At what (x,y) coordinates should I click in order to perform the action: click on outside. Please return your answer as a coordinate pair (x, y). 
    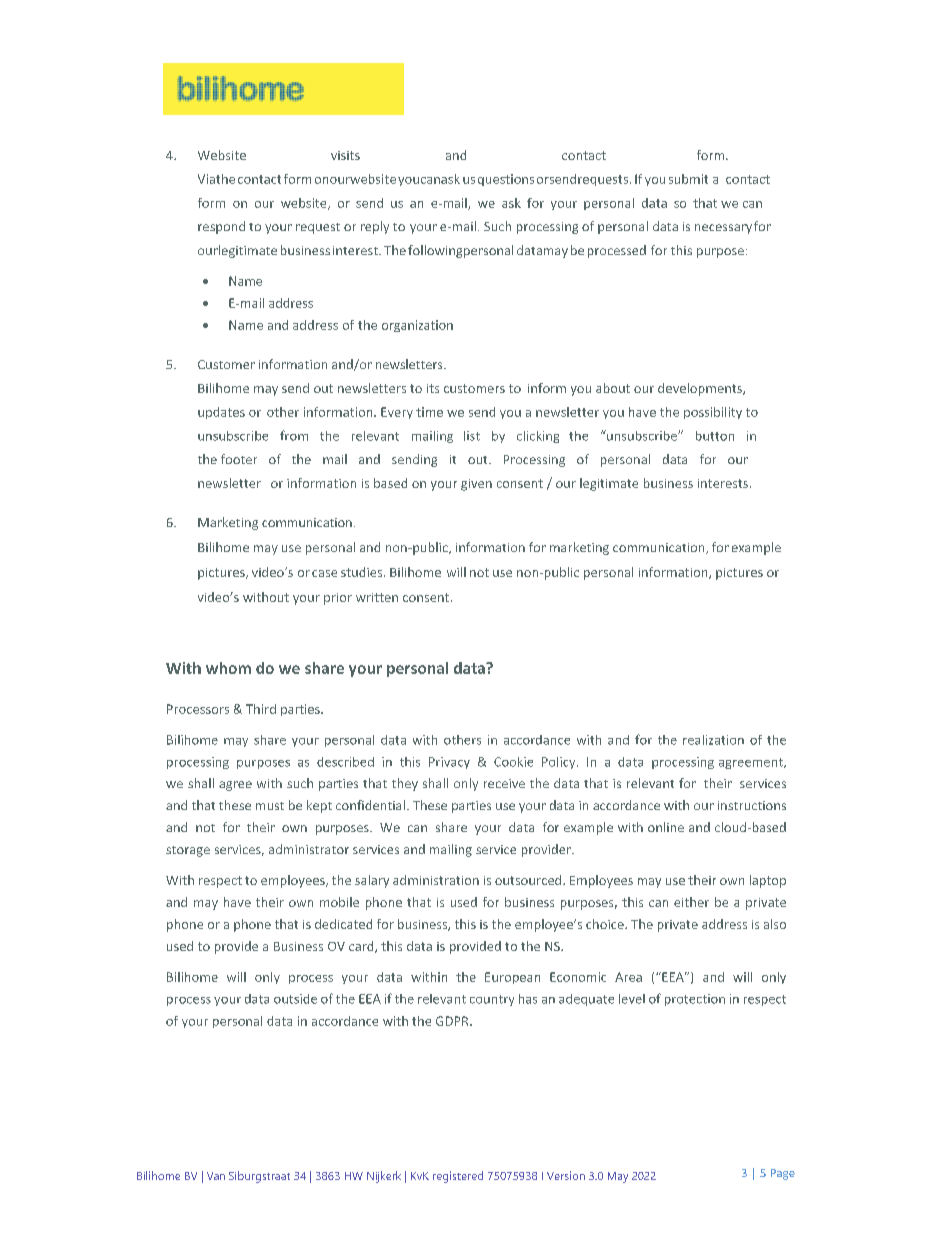
    Looking at the image, I should click on (295, 999).
